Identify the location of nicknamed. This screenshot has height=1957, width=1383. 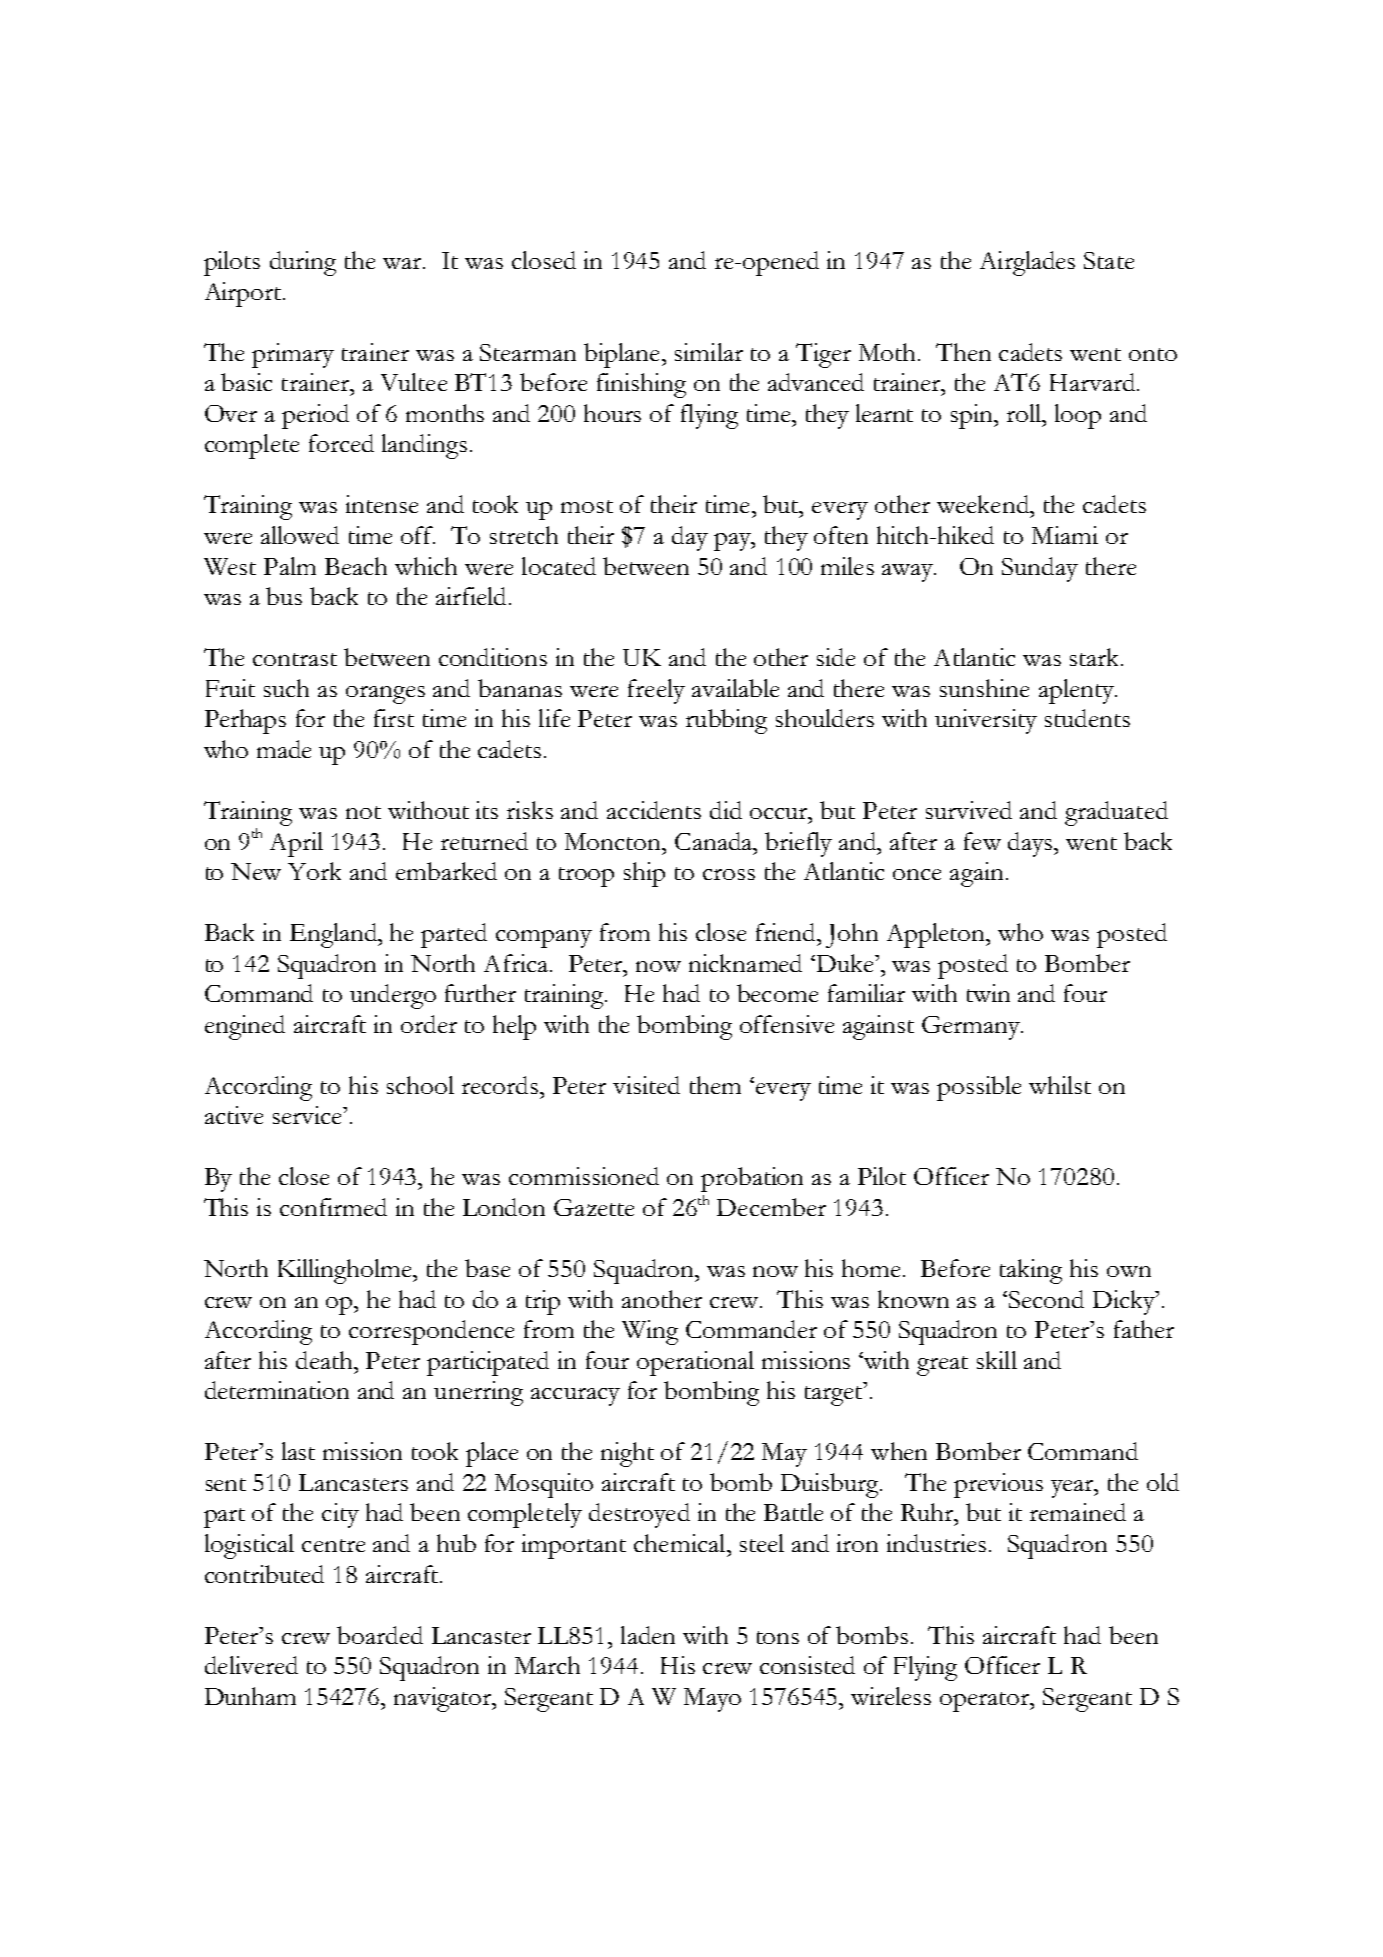
(745, 963).
